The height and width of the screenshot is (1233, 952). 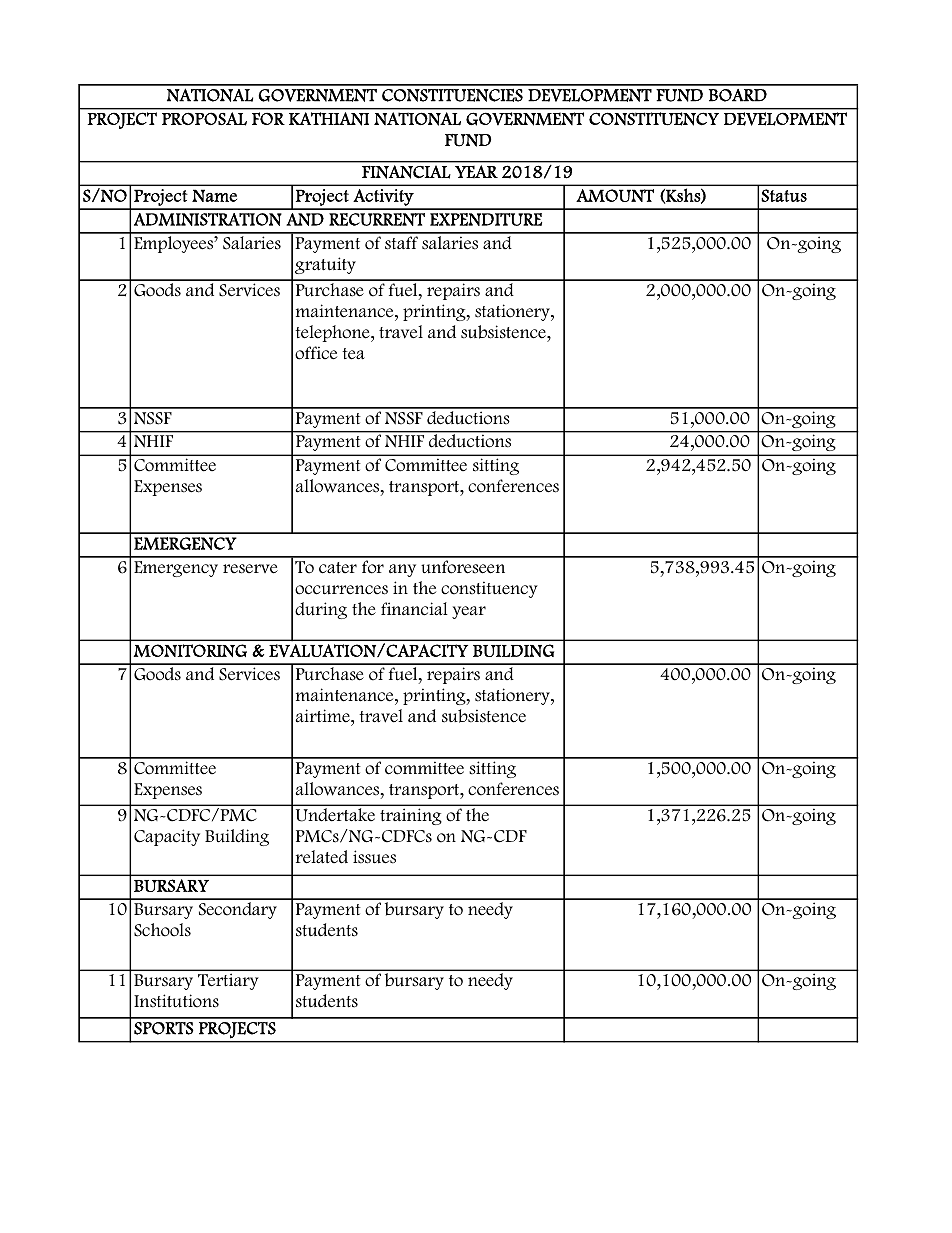 What do you see at coordinates (341, 590) in the screenshot?
I see `occurrences` at bounding box center [341, 590].
